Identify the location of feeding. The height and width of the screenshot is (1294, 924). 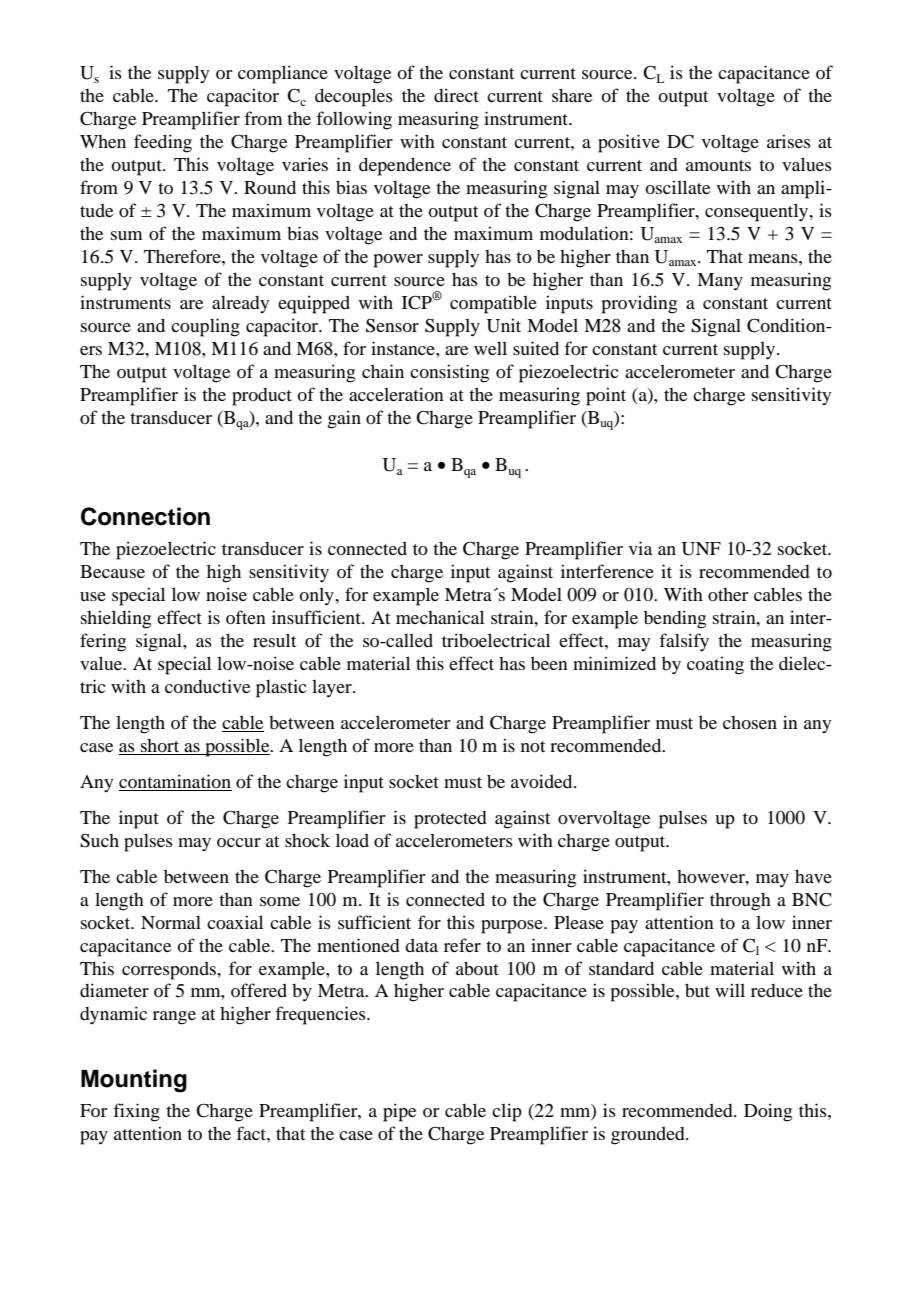
(163, 143).
